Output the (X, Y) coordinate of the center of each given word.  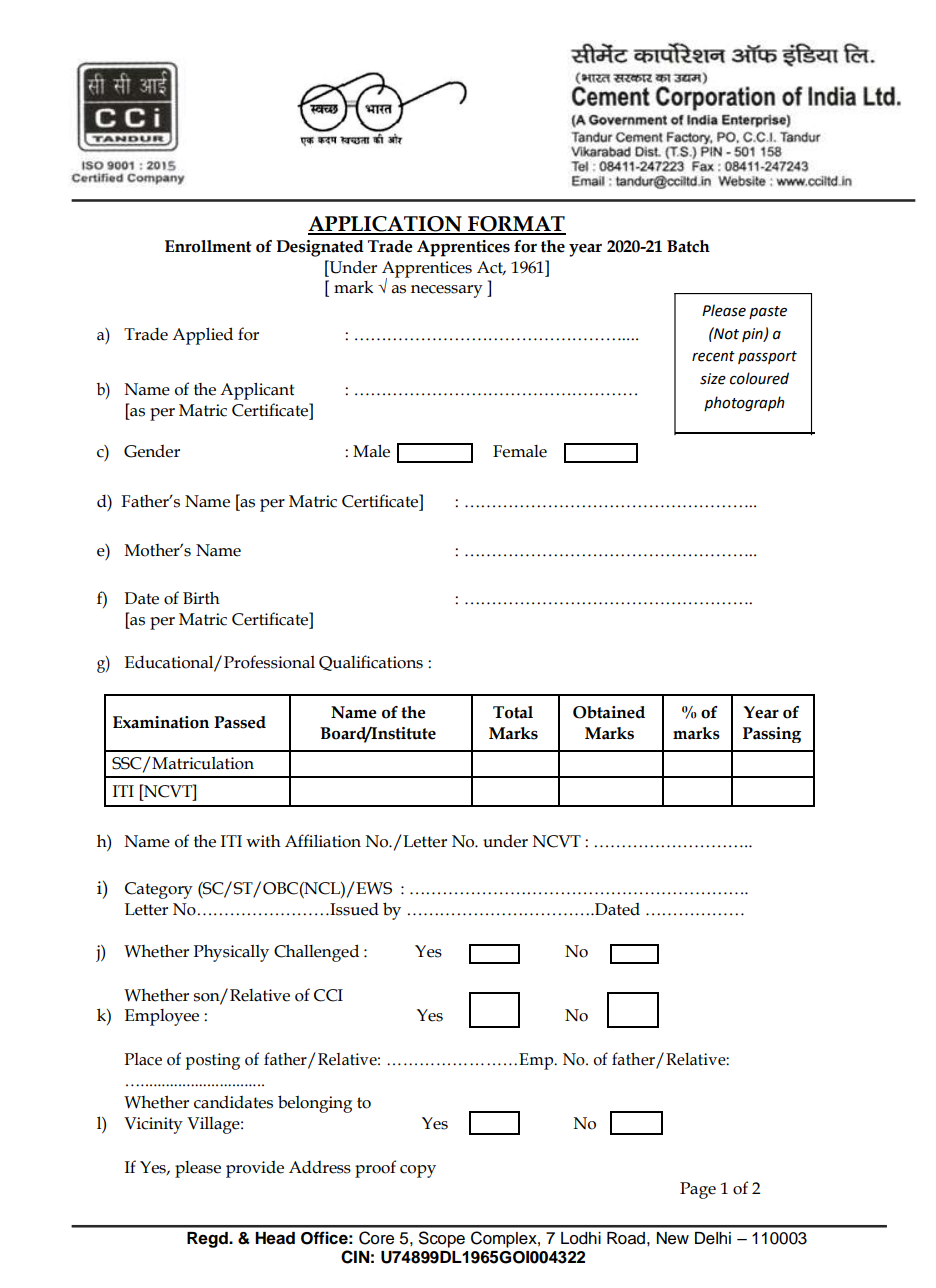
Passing (772, 735)
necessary (447, 291)
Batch (688, 246)
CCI (328, 995)
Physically (231, 953)
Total (513, 712)
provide (255, 1169)
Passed (240, 722)
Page (698, 1190)
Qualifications (371, 663)
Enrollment (208, 246)
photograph (744, 403)
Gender (152, 451)
